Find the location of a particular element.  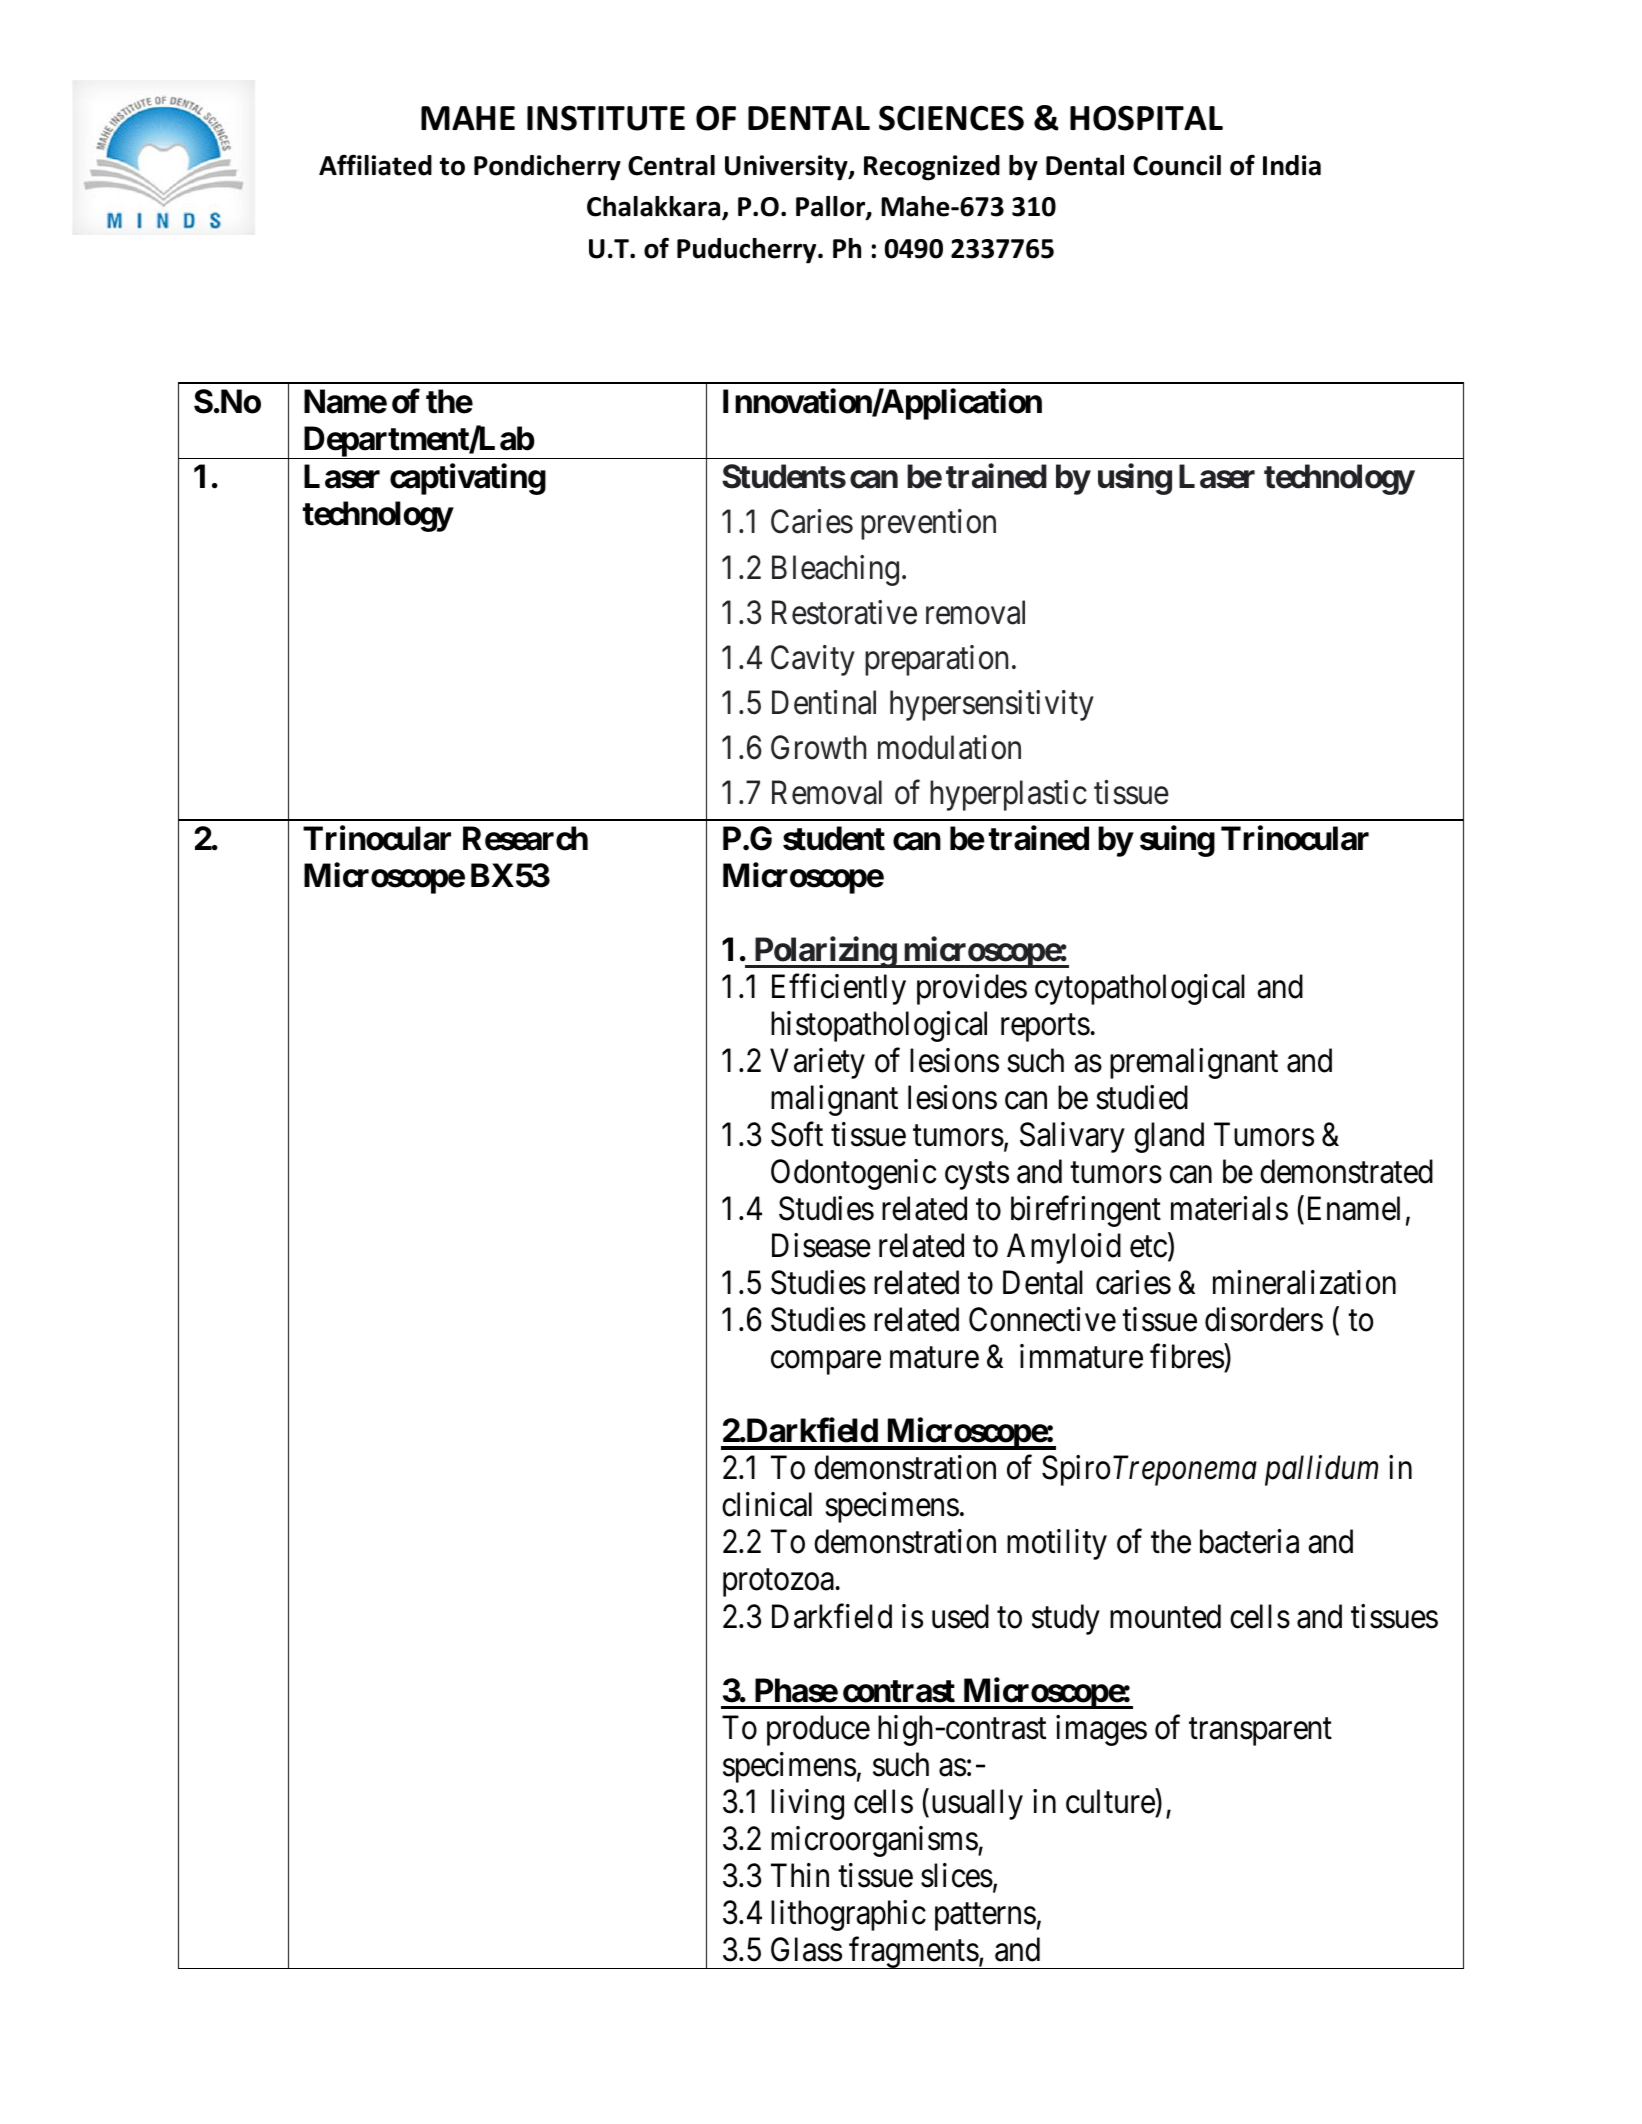

studied is located at coordinates (1142, 1097).
